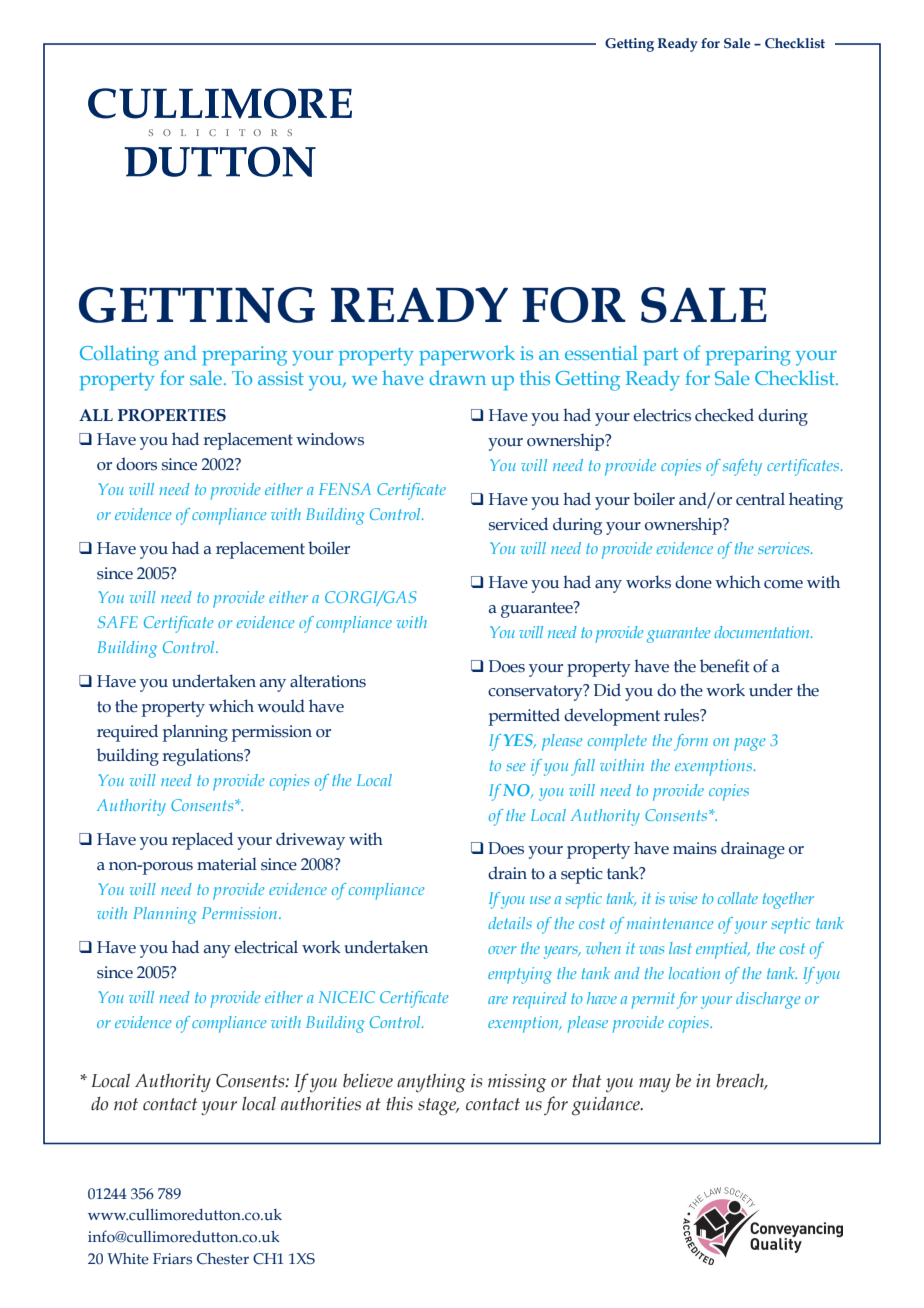  Describe the element at coordinates (768, 1000) in the screenshot. I see `discharge` at that location.
